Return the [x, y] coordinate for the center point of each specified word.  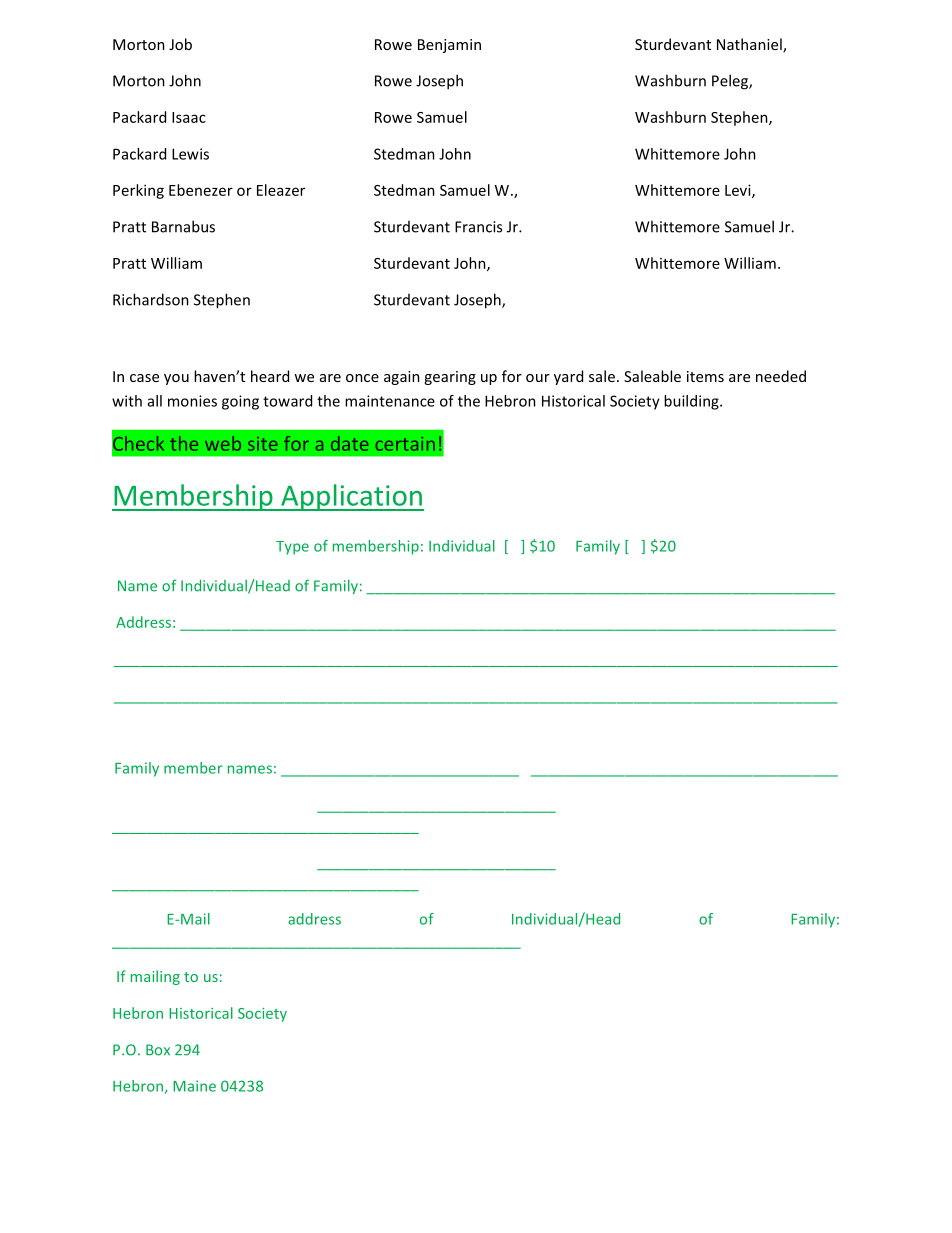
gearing [450, 378]
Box [158, 1050]
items [705, 376]
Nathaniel [750, 45]
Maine [194, 1086]
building [692, 402]
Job [180, 44]
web [223, 443]
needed [781, 376]
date [349, 443]
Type [292, 548]
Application [351, 497]
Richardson [151, 299]
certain [405, 444]
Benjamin [449, 46]
